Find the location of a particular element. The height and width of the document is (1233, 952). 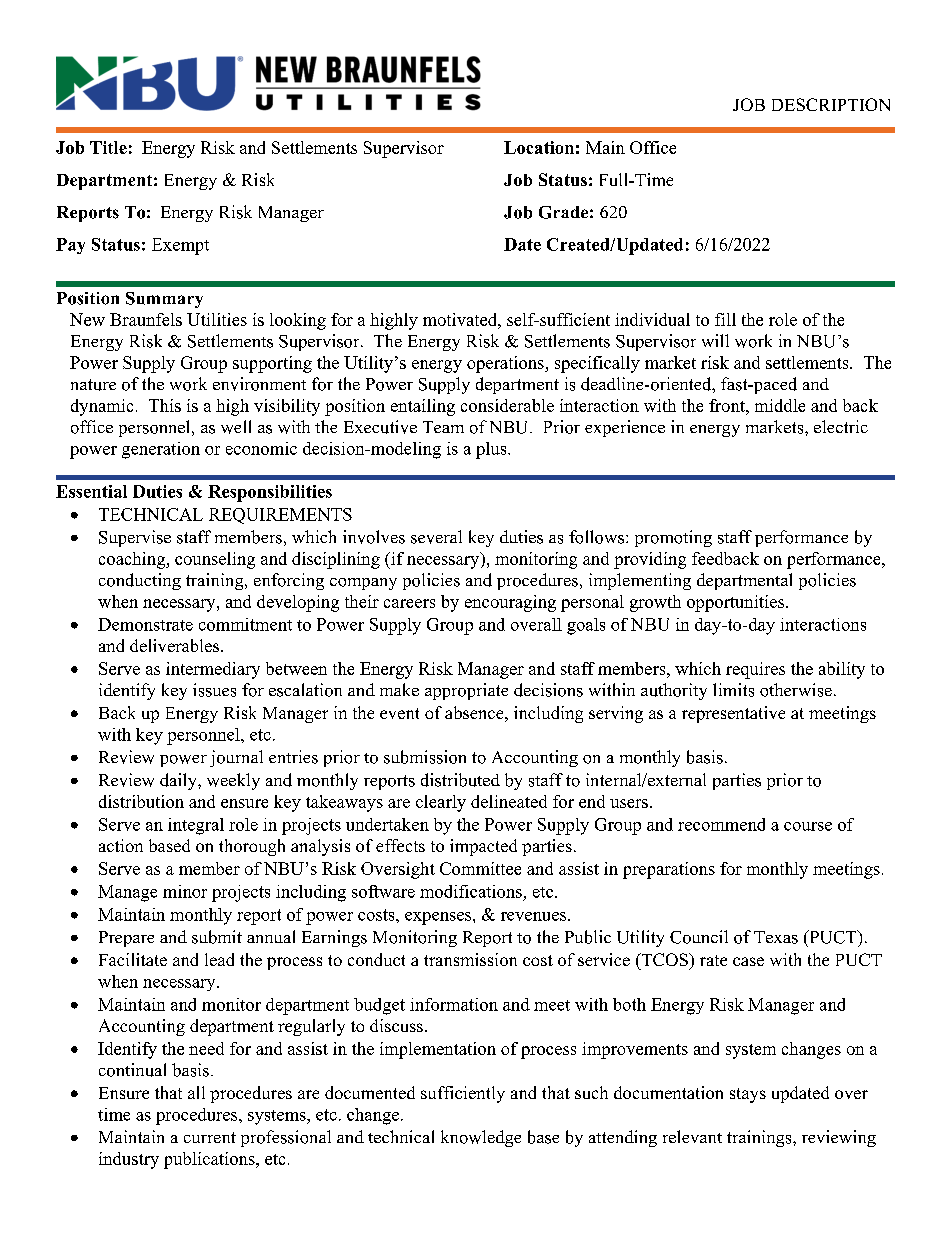

DESCRIPTION is located at coordinates (831, 104).
